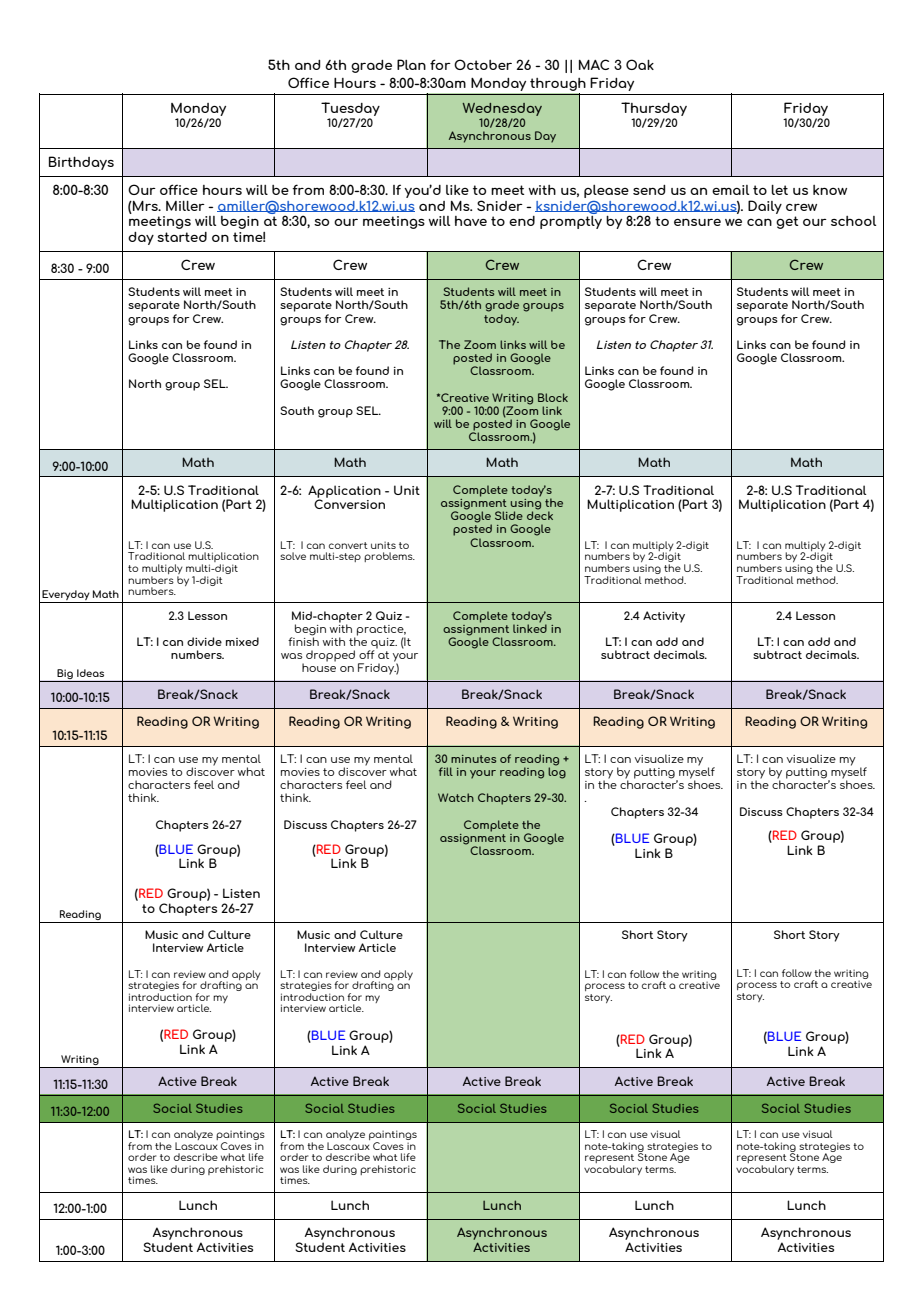  Describe the element at coordinates (446, 771) in the image. I see `fill` at that location.
